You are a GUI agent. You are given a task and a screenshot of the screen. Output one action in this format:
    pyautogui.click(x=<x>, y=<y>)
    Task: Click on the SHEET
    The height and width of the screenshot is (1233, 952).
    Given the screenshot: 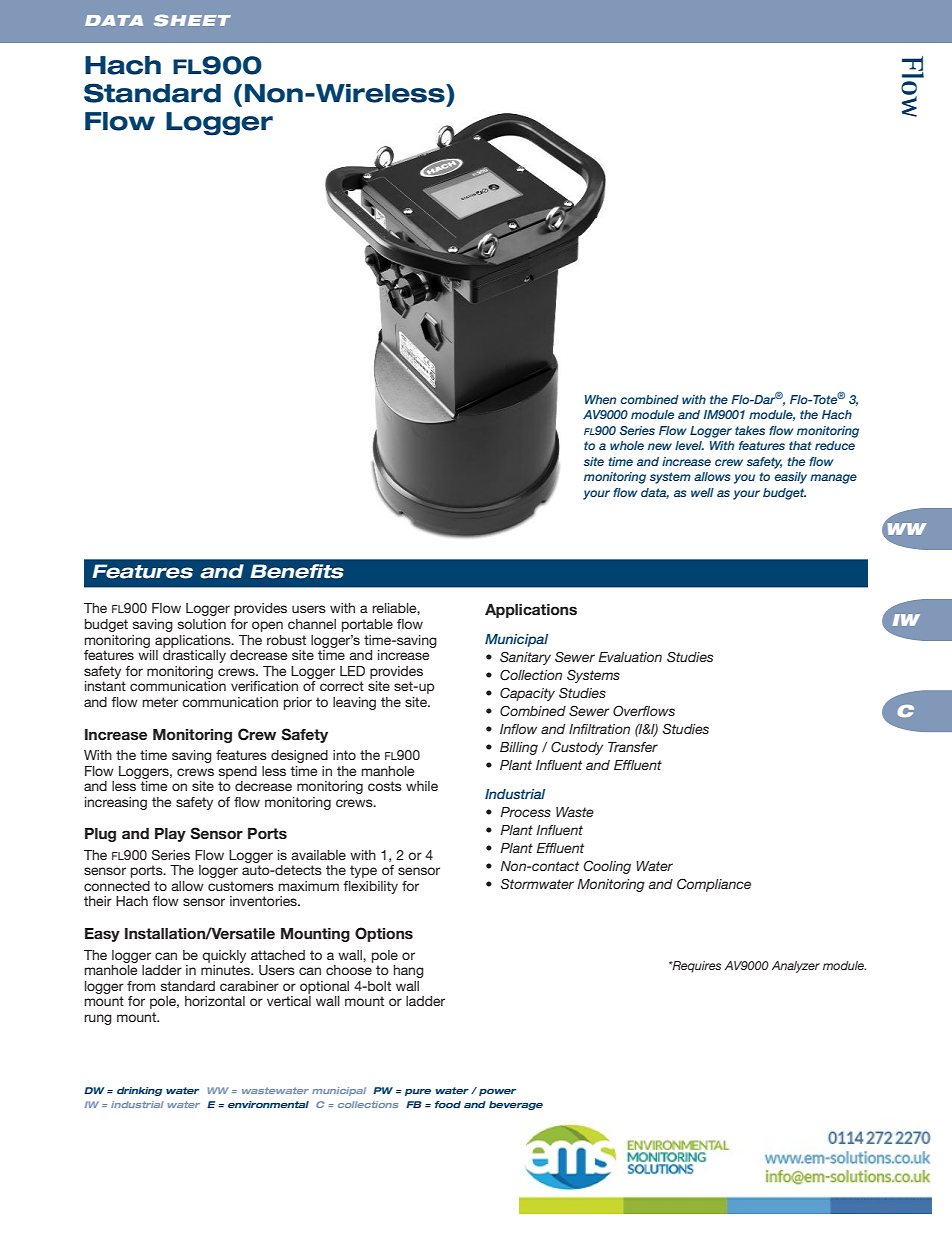 What is the action you would take?
    pyautogui.click(x=192, y=20)
